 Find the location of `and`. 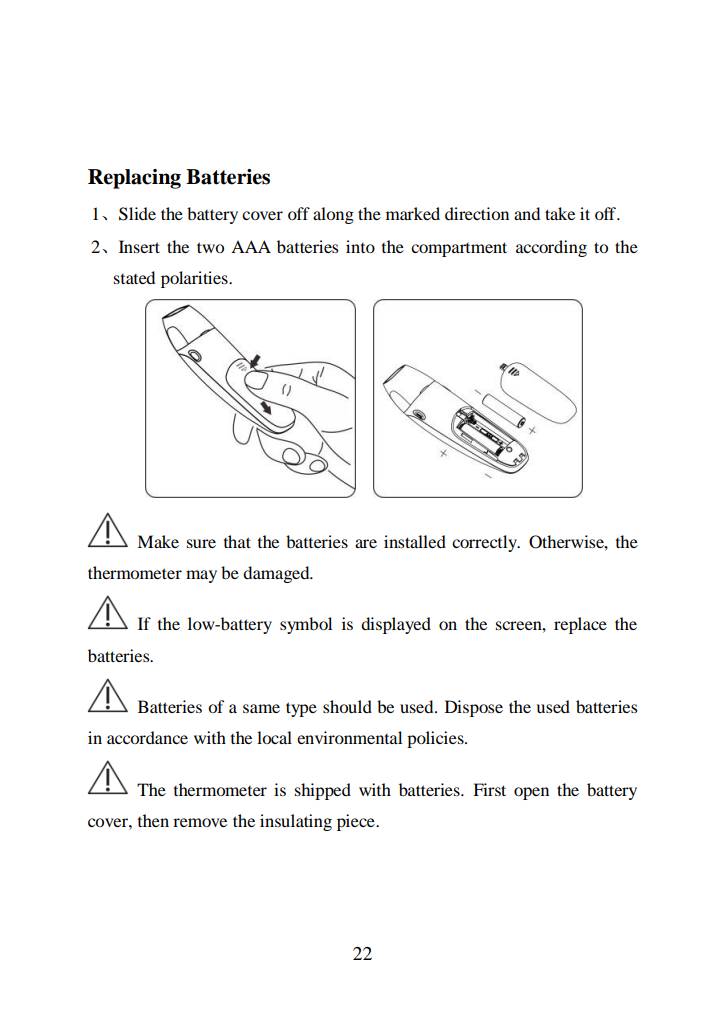

and is located at coordinates (527, 213).
